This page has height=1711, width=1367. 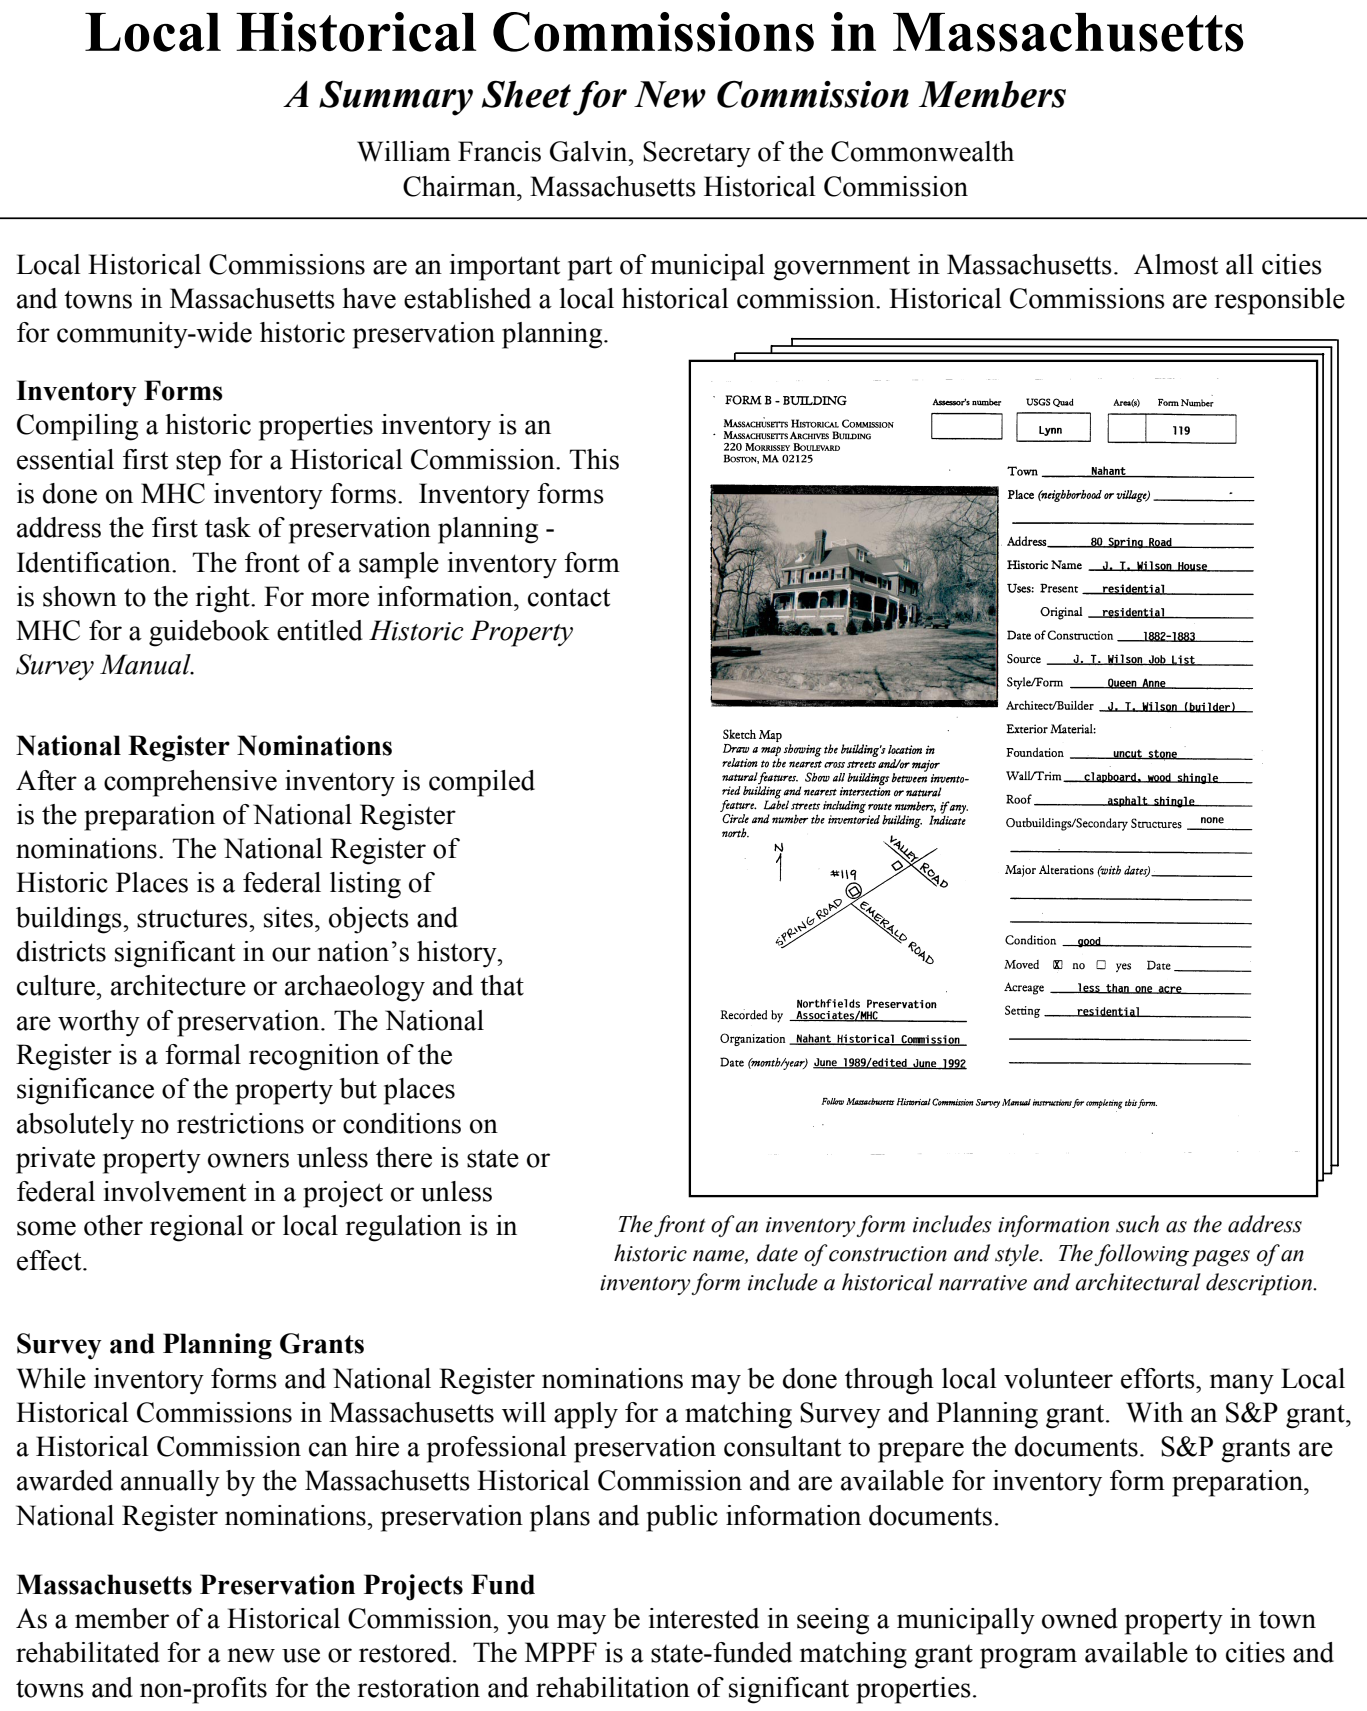 What do you see at coordinates (396, 98) in the page?
I see `Summary` at bounding box center [396, 98].
